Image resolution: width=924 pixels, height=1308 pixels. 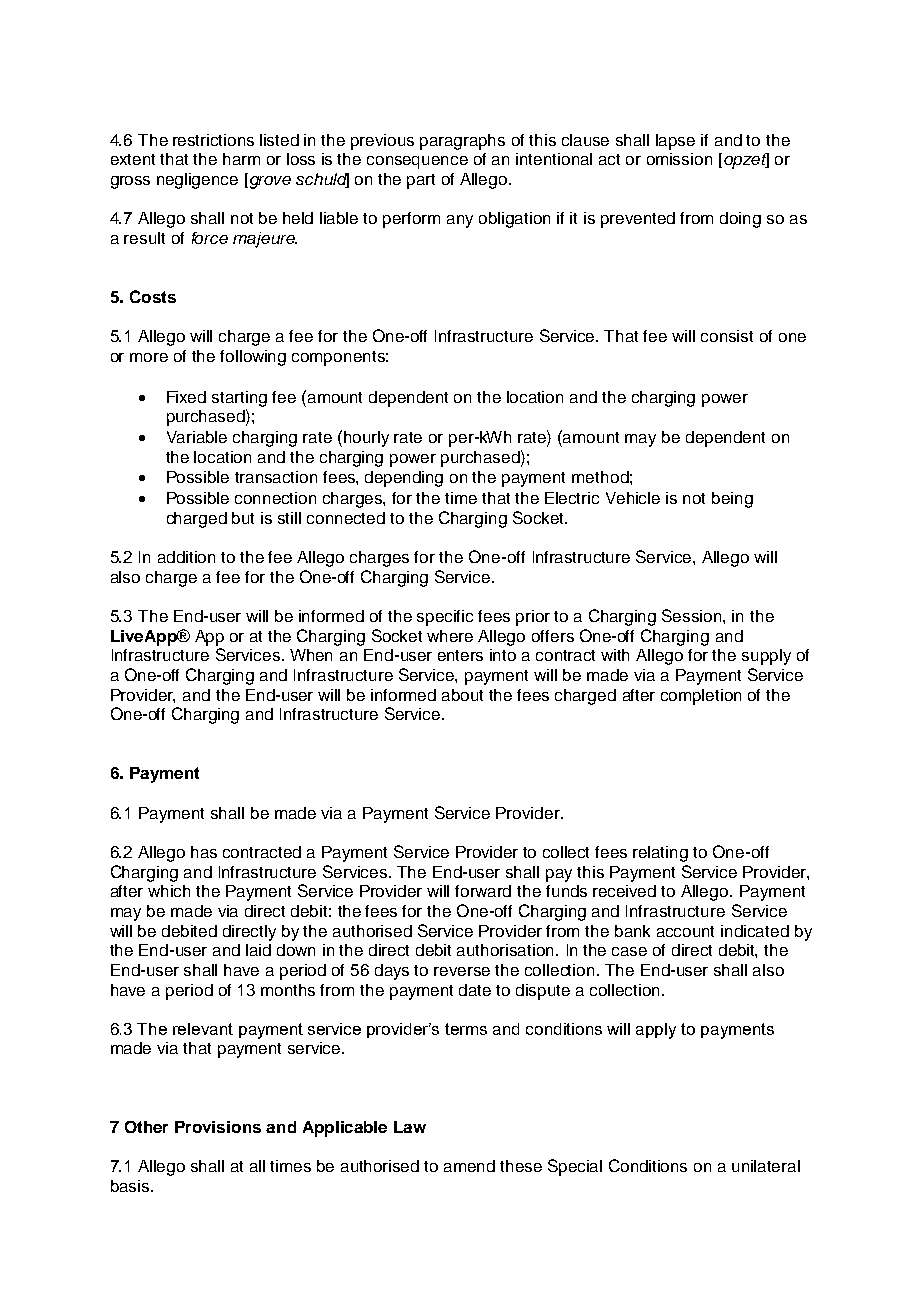 I want to click on amend, so click(x=469, y=1166).
